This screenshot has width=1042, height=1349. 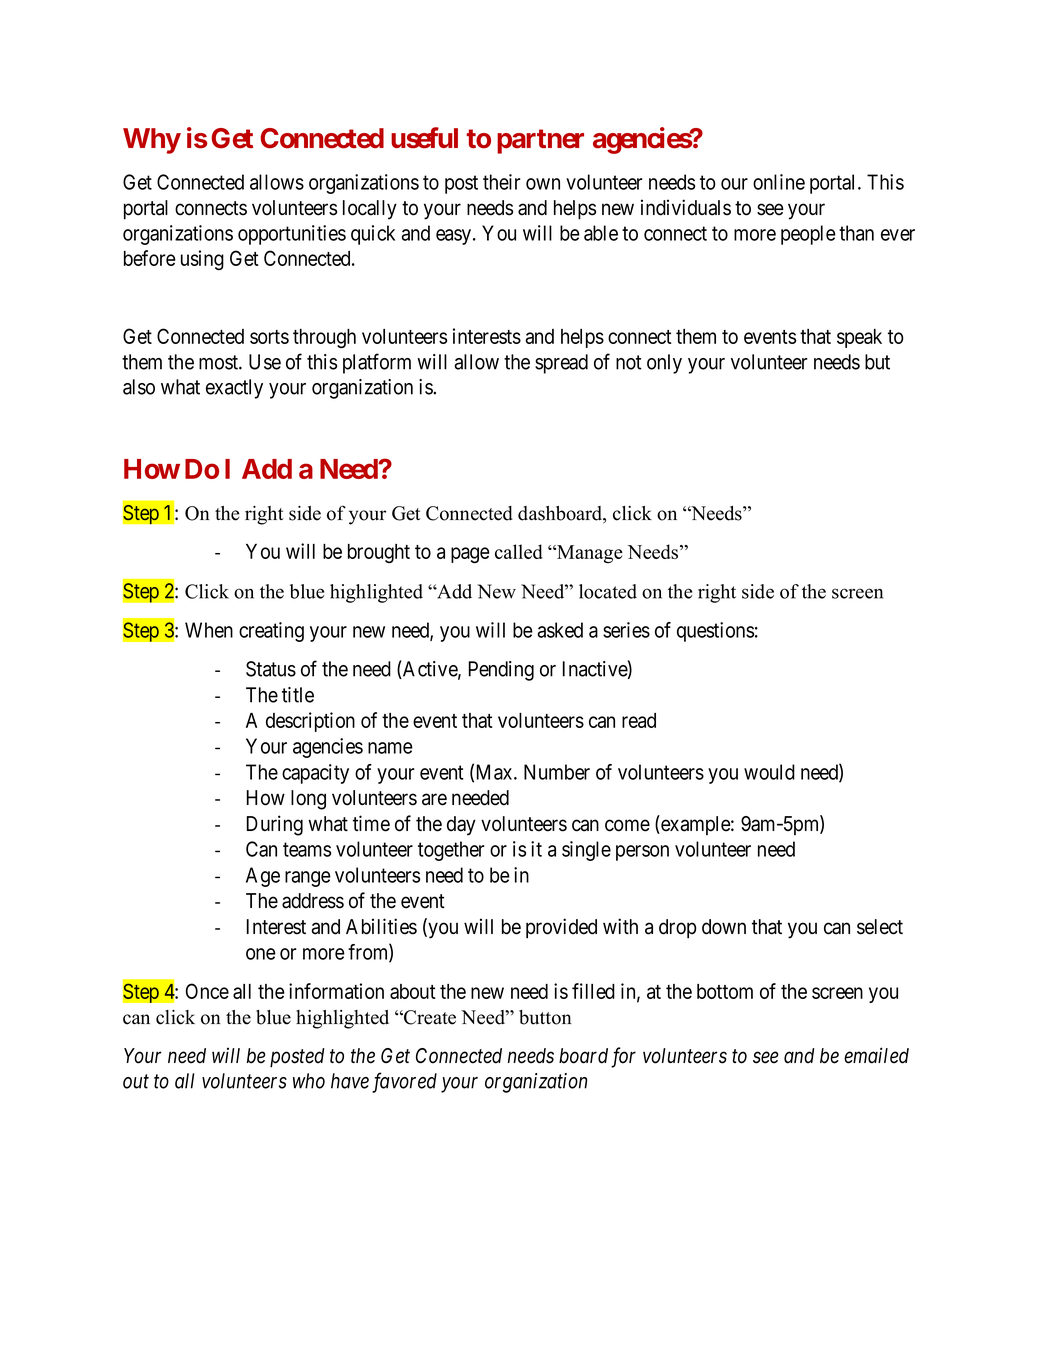 What do you see at coordinates (859, 338) in the screenshot?
I see `speak` at bounding box center [859, 338].
